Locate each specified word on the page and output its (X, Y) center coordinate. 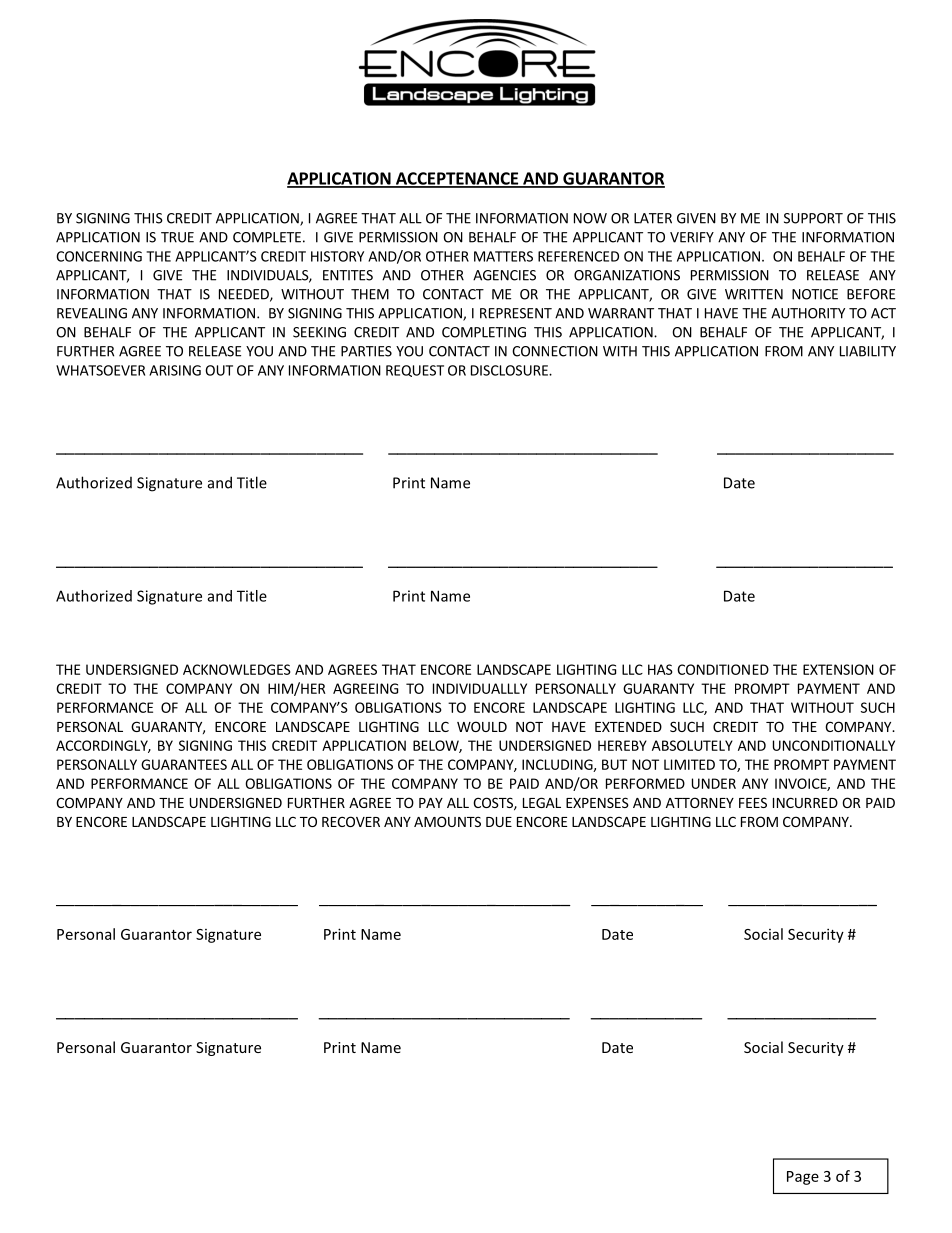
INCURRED (805, 802)
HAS (660, 669)
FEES (753, 802)
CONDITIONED (723, 669)
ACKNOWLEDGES (237, 669)
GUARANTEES (184, 764)
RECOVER (351, 821)
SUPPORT (813, 218)
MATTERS (503, 256)
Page (803, 1178)
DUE (499, 822)
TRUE (177, 237)
